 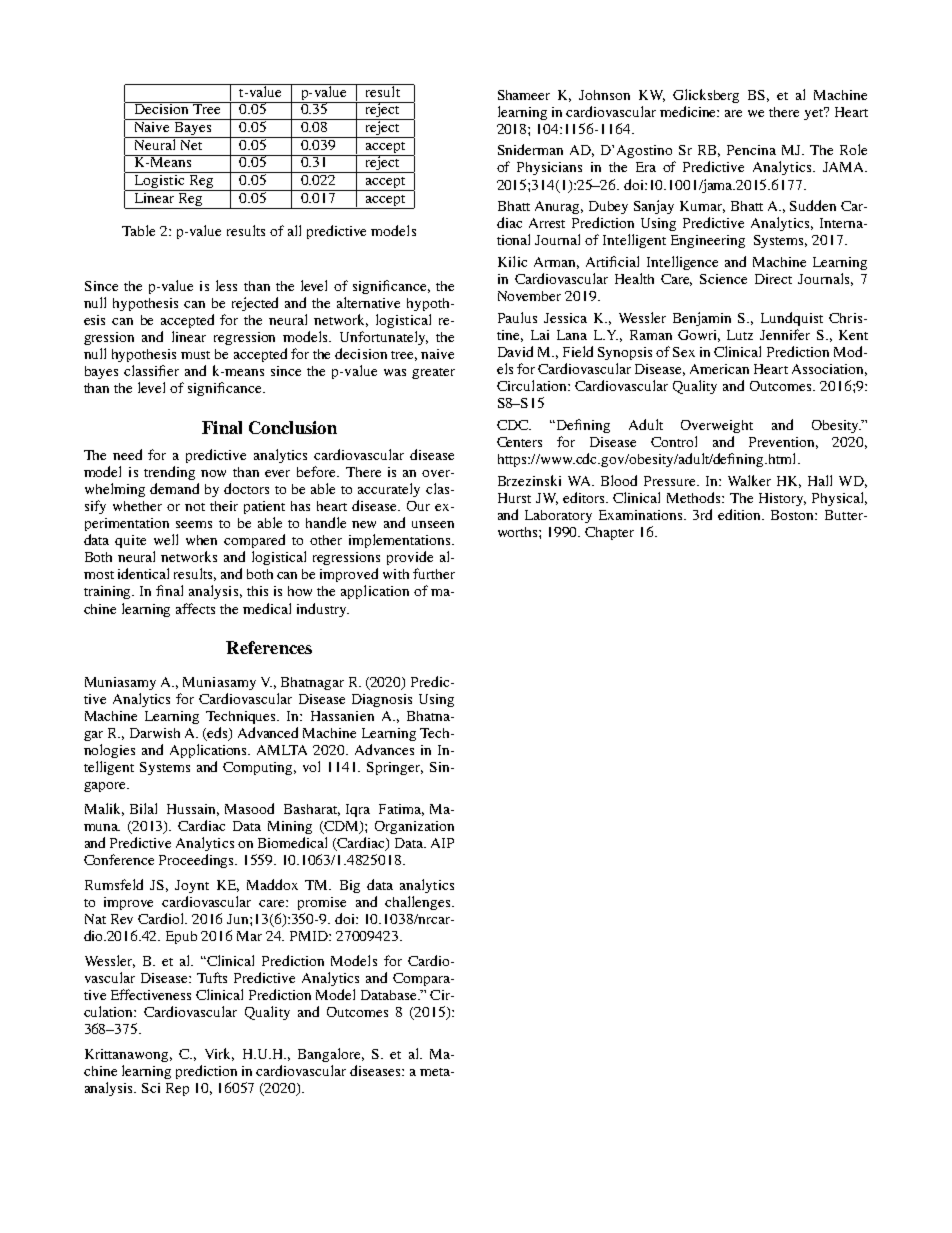 I want to click on Centers, so click(x=519, y=442).
